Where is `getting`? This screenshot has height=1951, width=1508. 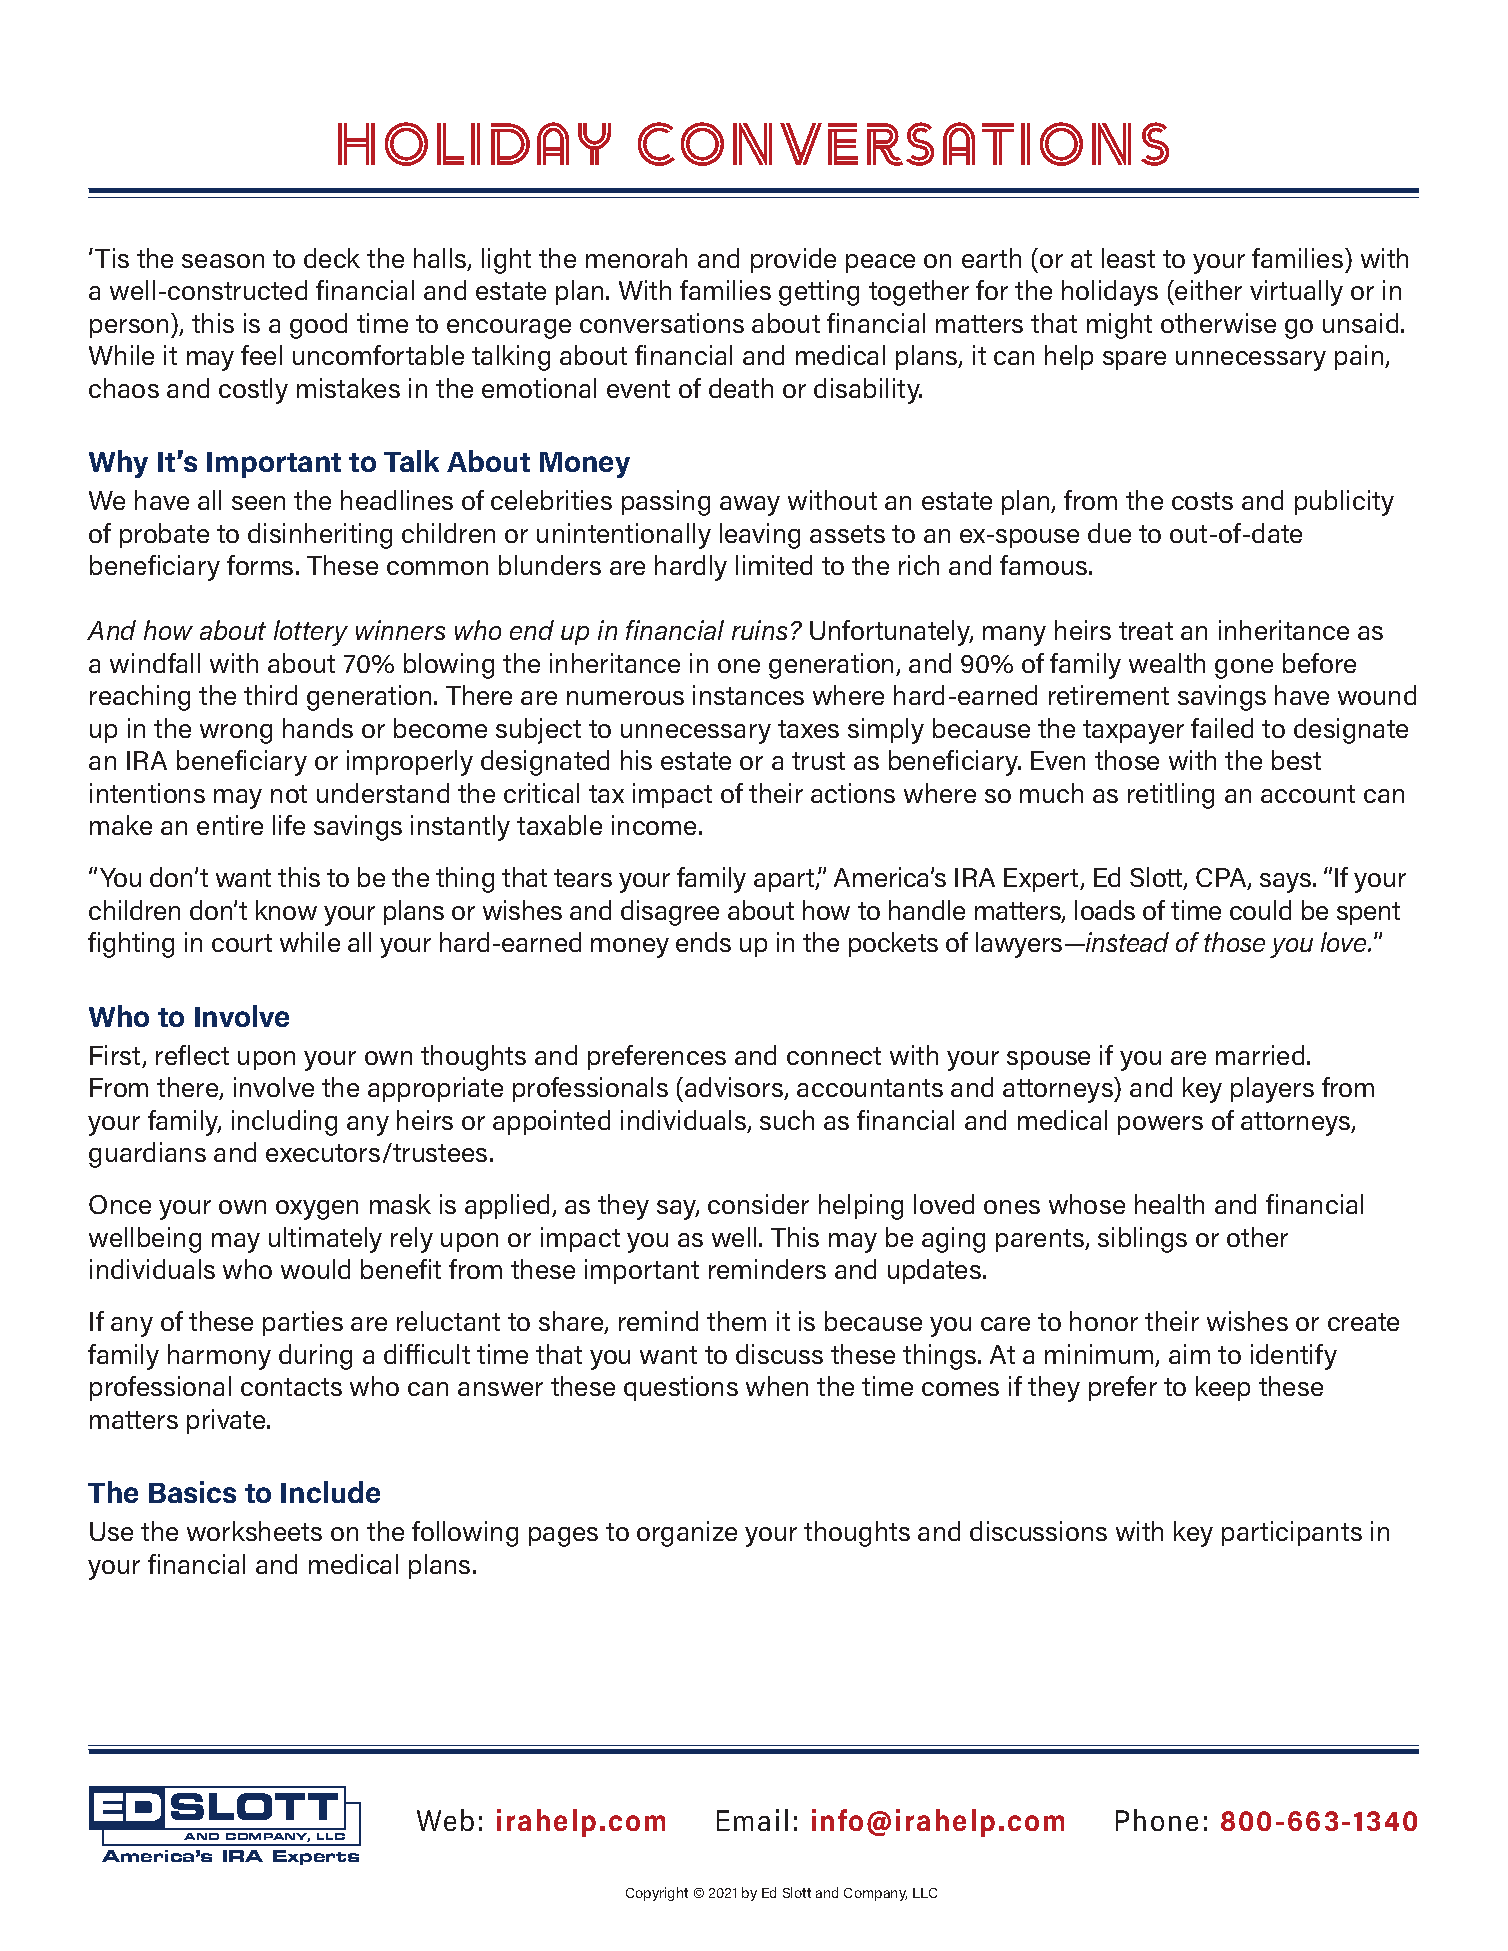
getting is located at coordinates (819, 293).
